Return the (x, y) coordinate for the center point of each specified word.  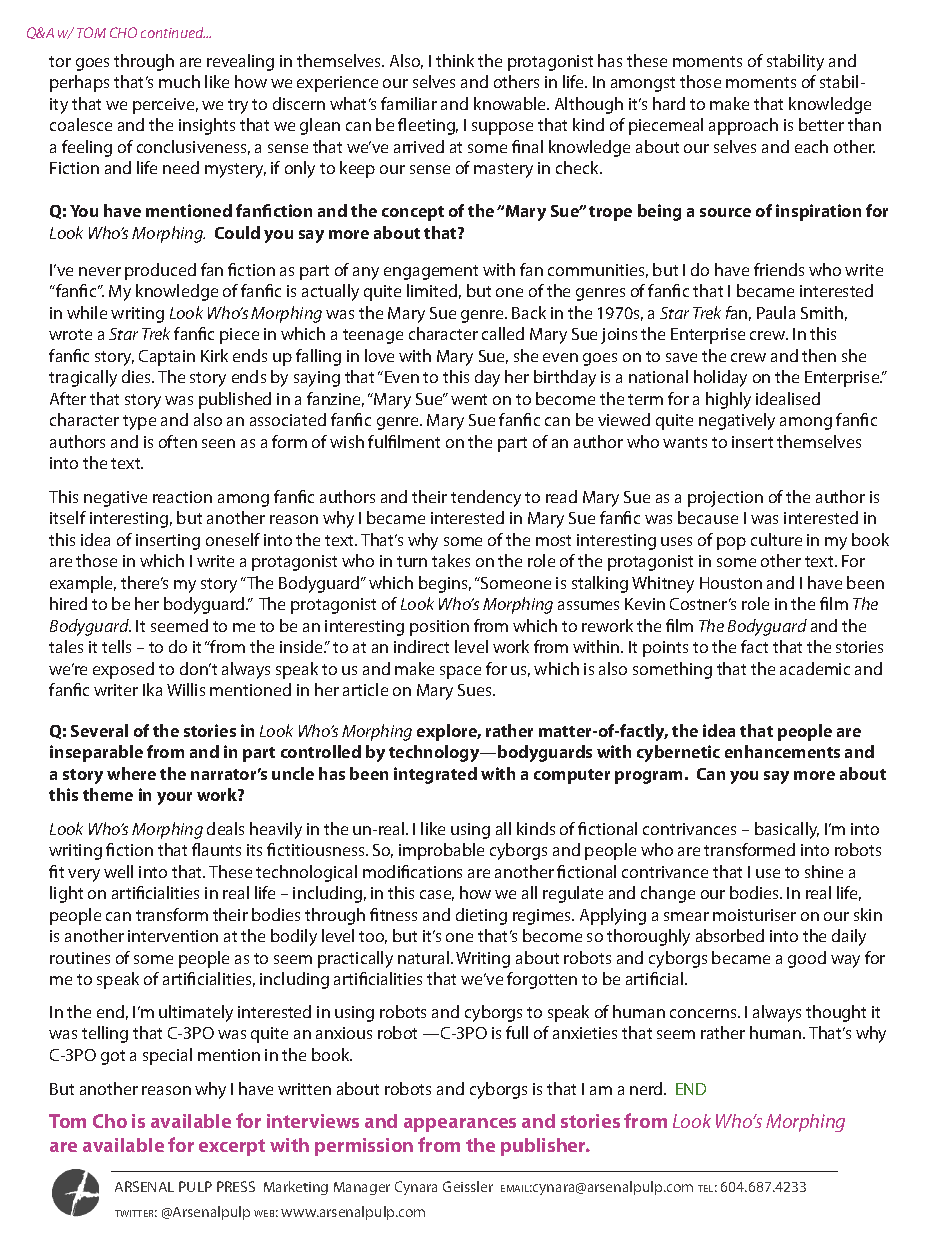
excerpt (232, 1147)
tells (116, 646)
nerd (647, 1088)
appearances (460, 1125)
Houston (731, 583)
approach (743, 126)
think (455, 60)
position (439, 628)
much (179, 81)
